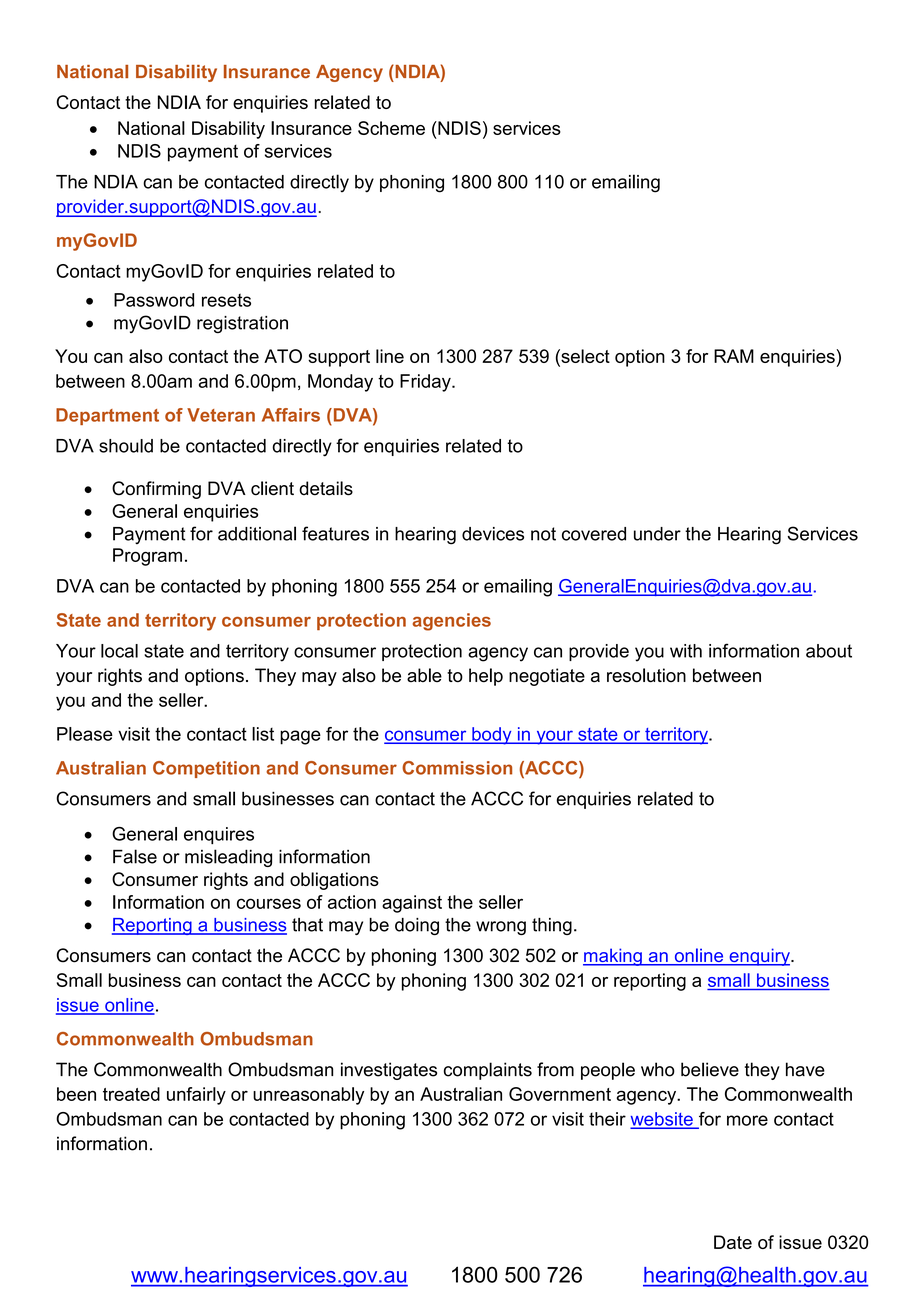 Image resolution: width=924 pixels, height=1308 pixels. Describe the element at coordinates (206, 769) in the document. I see `Competition` at that location.
